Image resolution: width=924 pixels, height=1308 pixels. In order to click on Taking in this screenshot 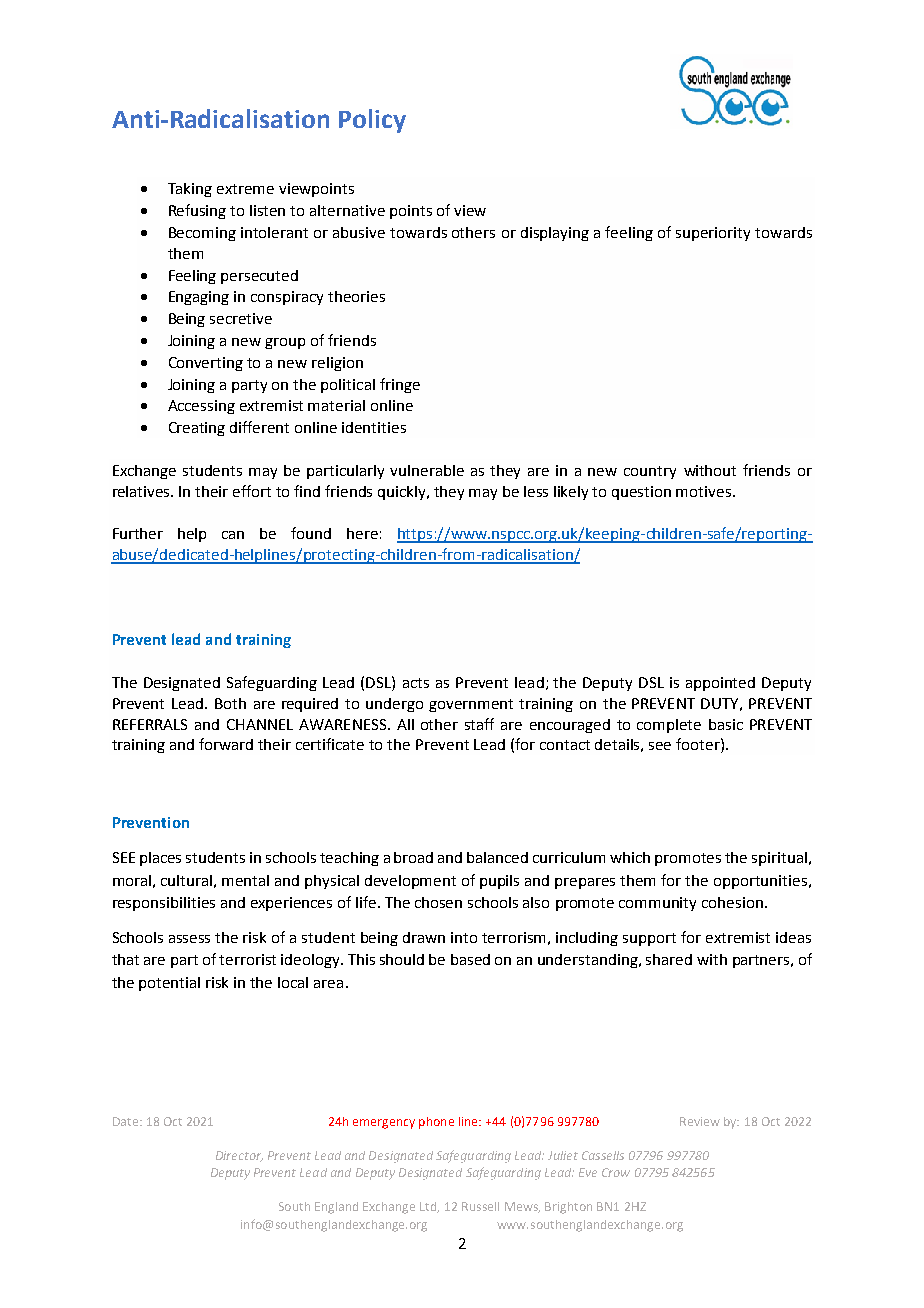, I will do `click(190, 190)`.
